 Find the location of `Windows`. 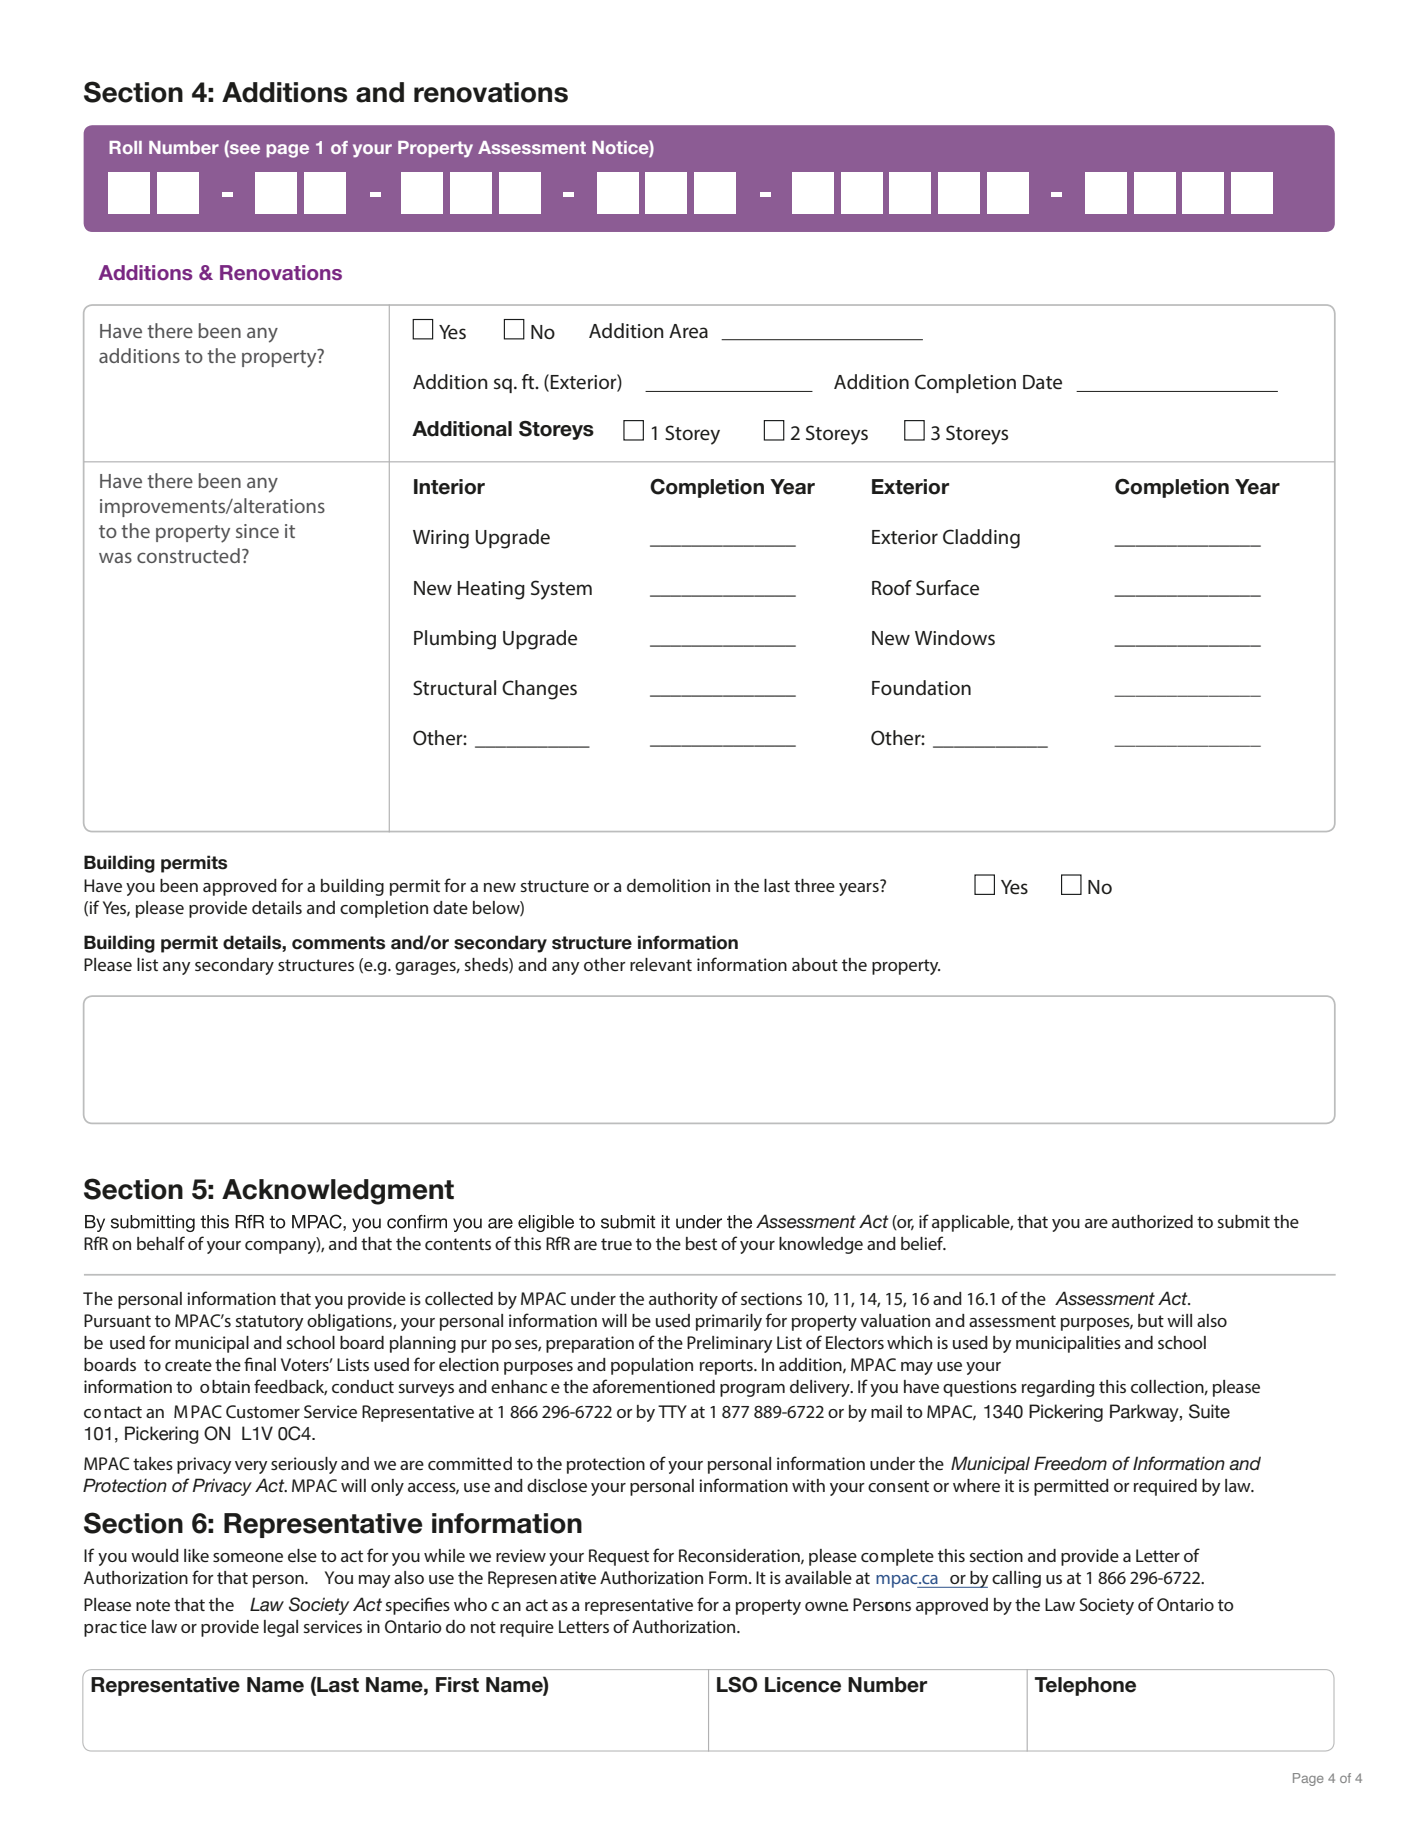

Windows is located at coordinates (955, 637).
